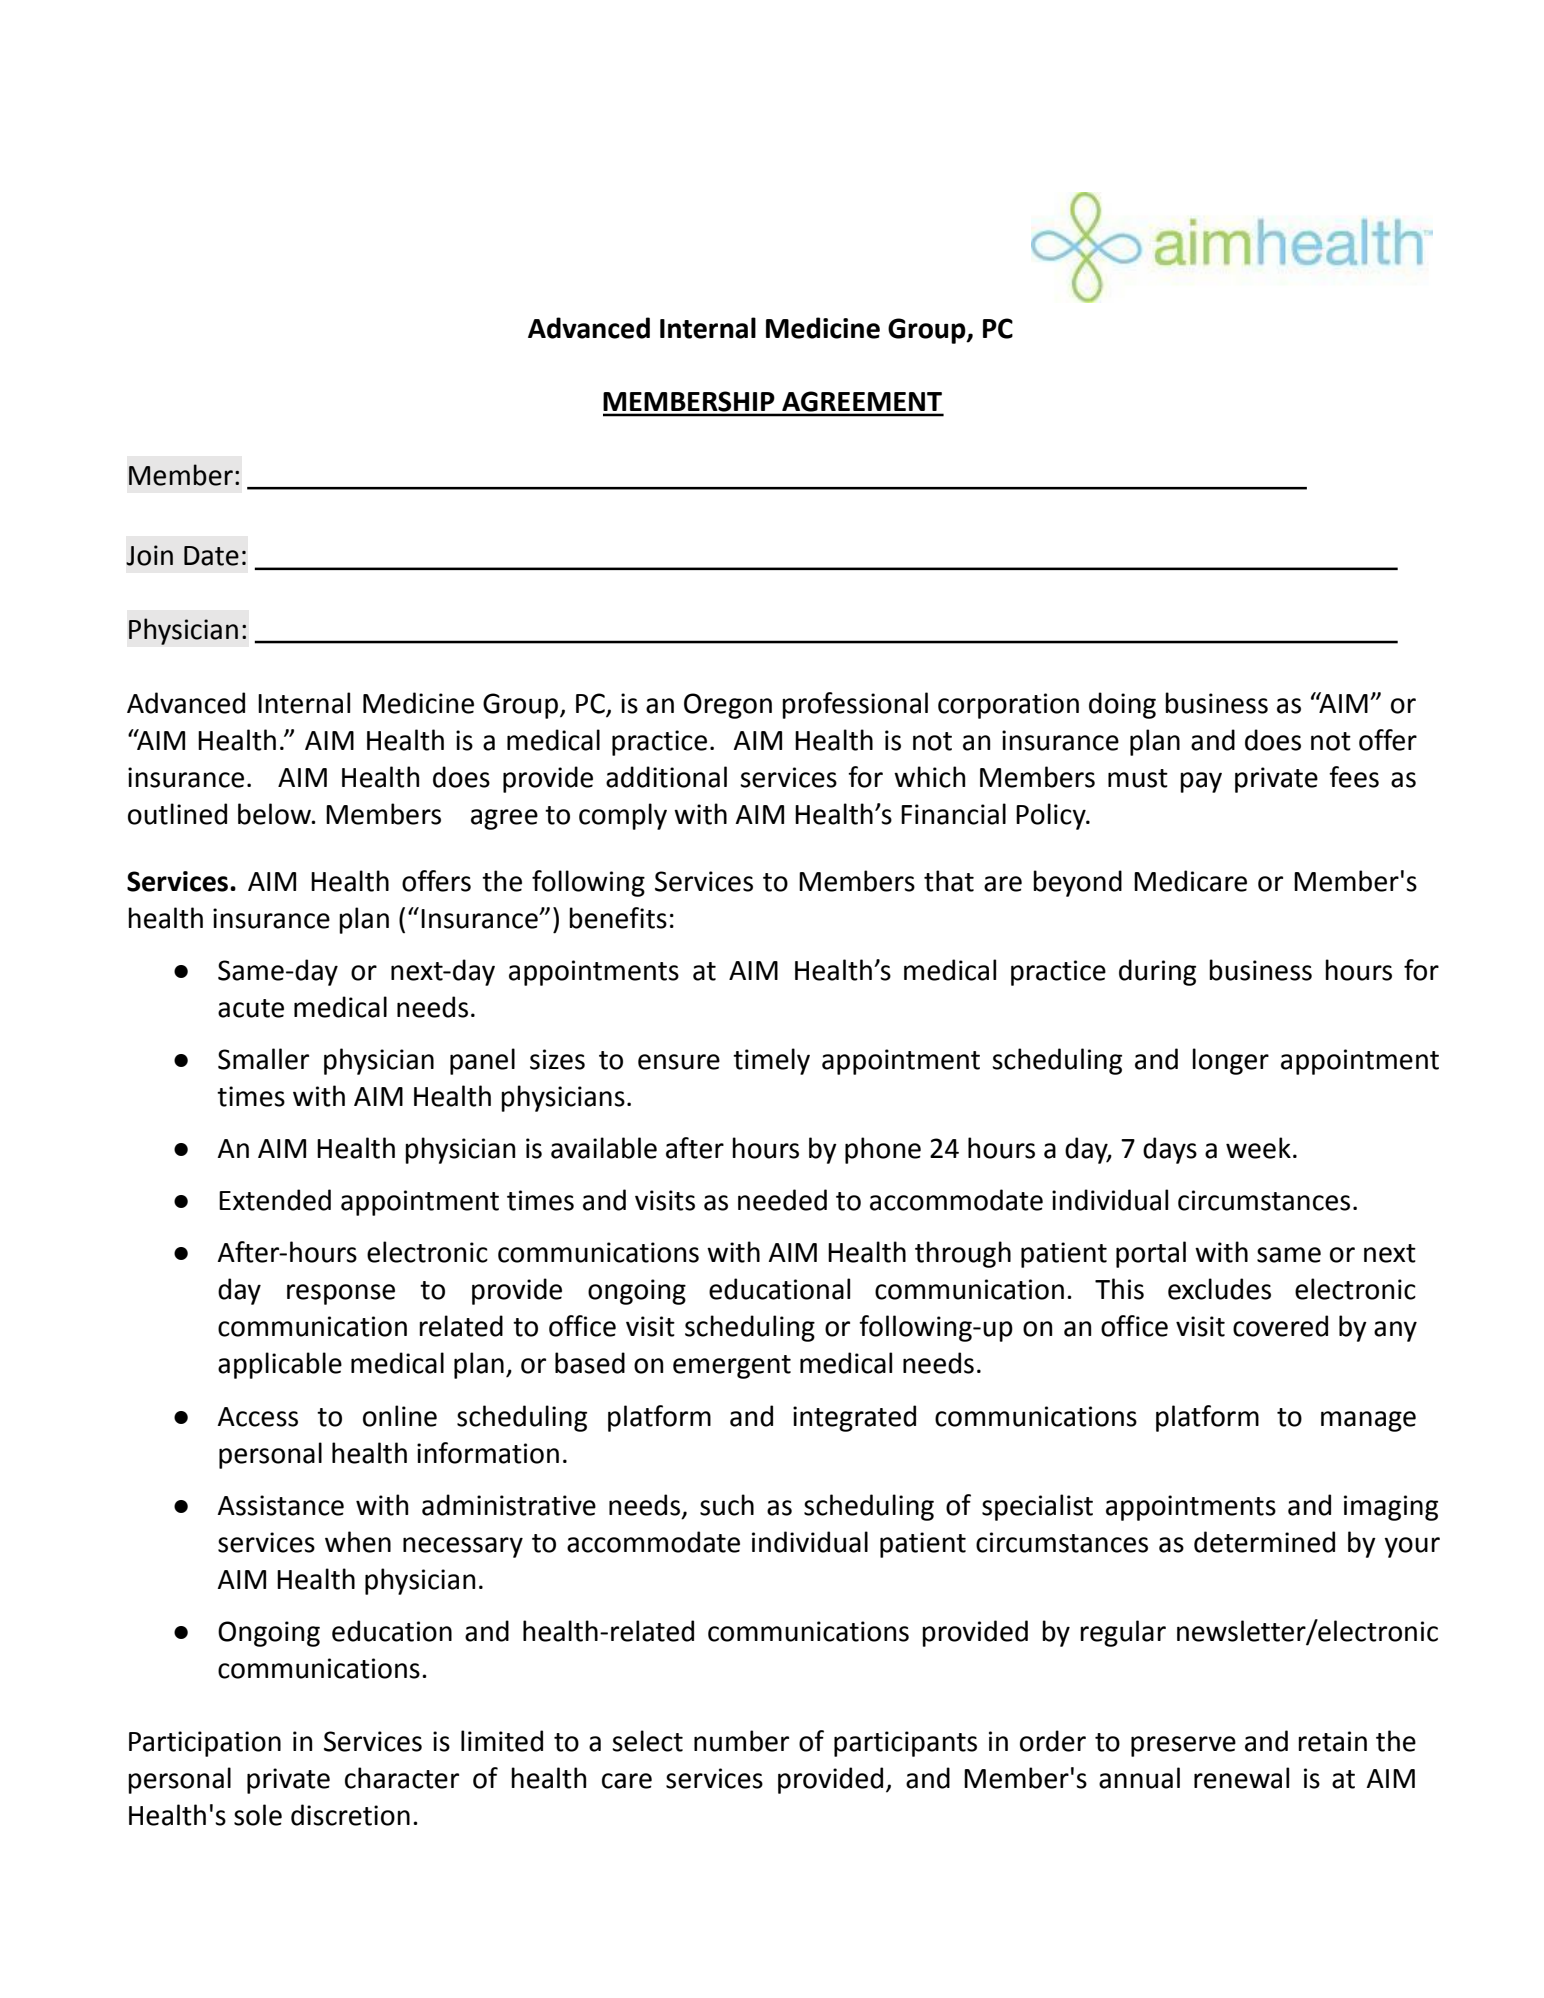 The image size is (1544, 1998). What do you see at coordinates (728, 706) in the page?
I see `Oregon` at bounding box center [728, 706].
